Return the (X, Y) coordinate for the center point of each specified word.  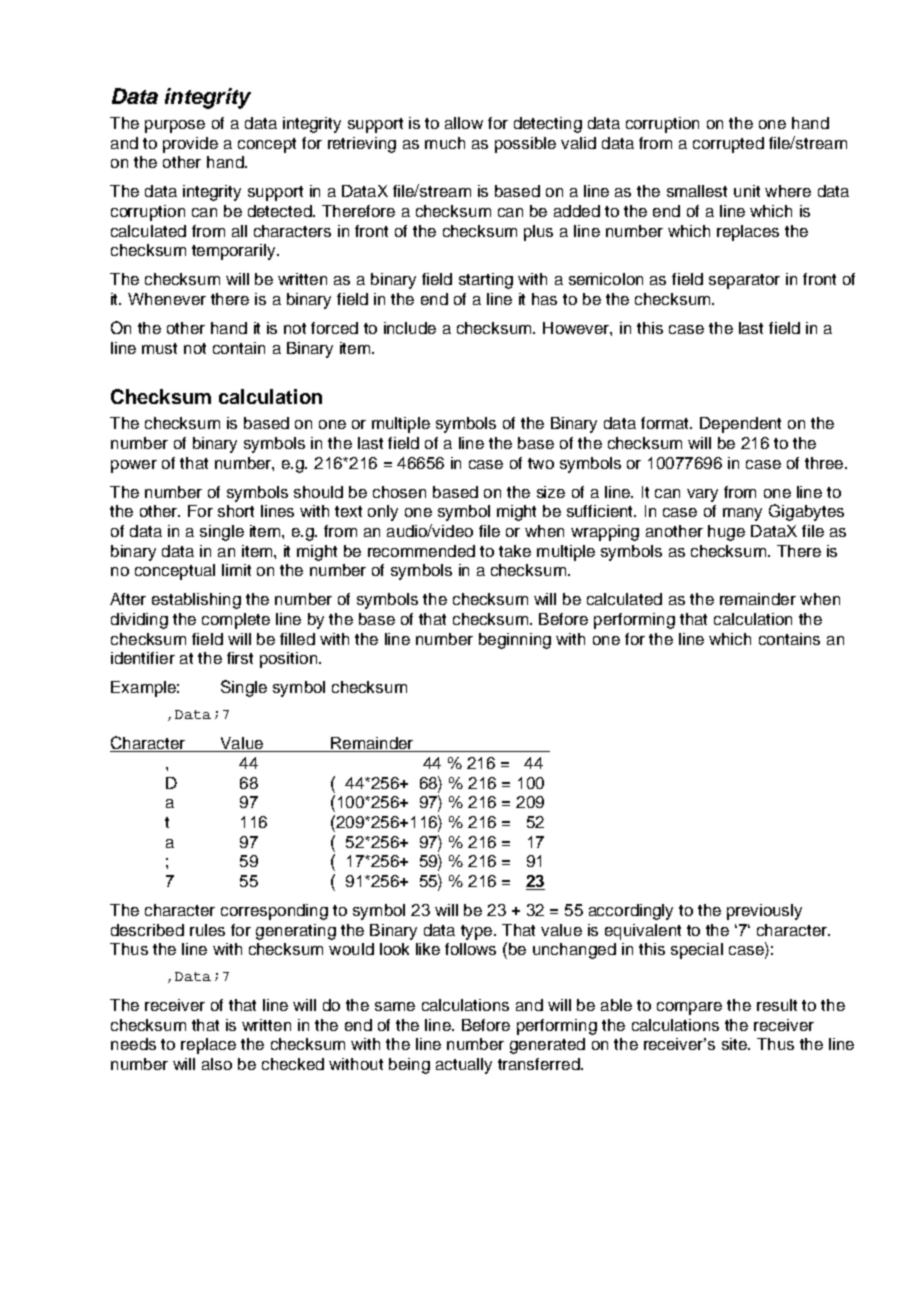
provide (190, 145)
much (445, 143)
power (134, 466)
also (217, 1064)
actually (464, 1066)
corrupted (728, 145)
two (541, 463)
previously (764, 912)
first (240, 658)
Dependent (740, 425)
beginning (515, 641)
